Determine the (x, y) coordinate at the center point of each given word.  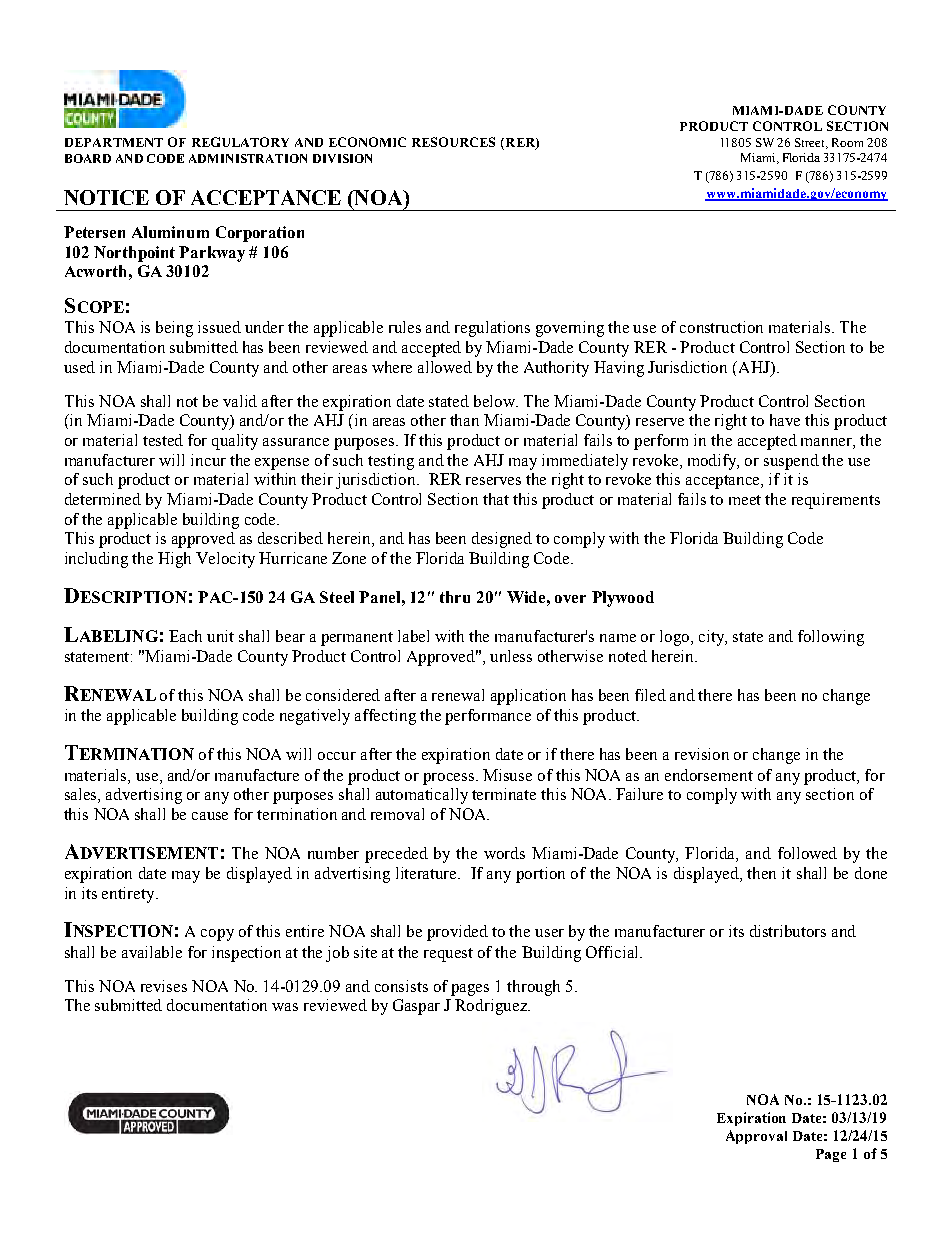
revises (164, 986)
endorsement (709, 775)
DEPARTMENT (114, 142)
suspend (791, 462)
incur (208, 460)
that (496, 499)
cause (210, 816)
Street (811, 143)
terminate (504, 794)
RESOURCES (453, 142)
